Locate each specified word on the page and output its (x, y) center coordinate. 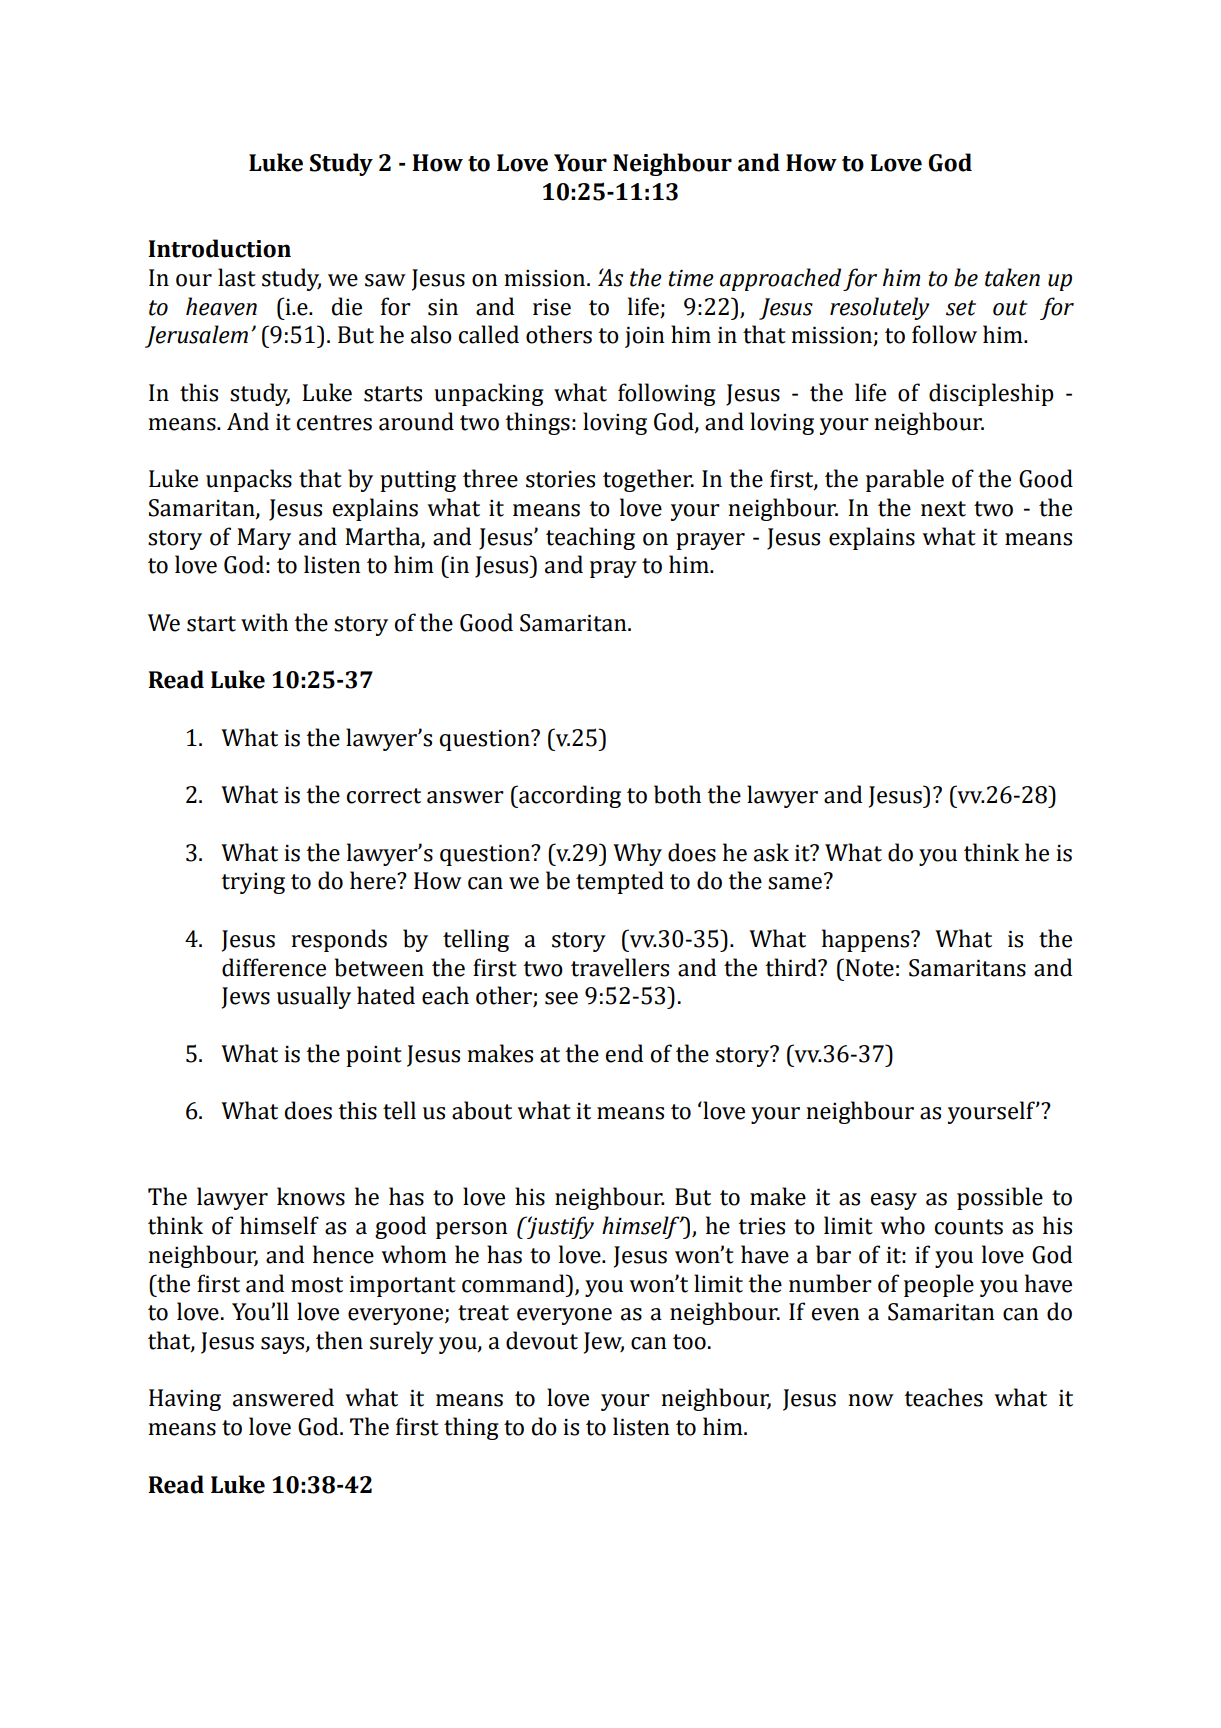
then (339, 1340)
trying (253, 883)
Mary (264, 539)
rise (552, 307)
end (624, 1053)
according (569, 796)
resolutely (879, 308)
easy (894, 1201)
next (943, 509)
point (374, 1056)
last (237, 277)
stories (560, 479)
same (795, 883)
